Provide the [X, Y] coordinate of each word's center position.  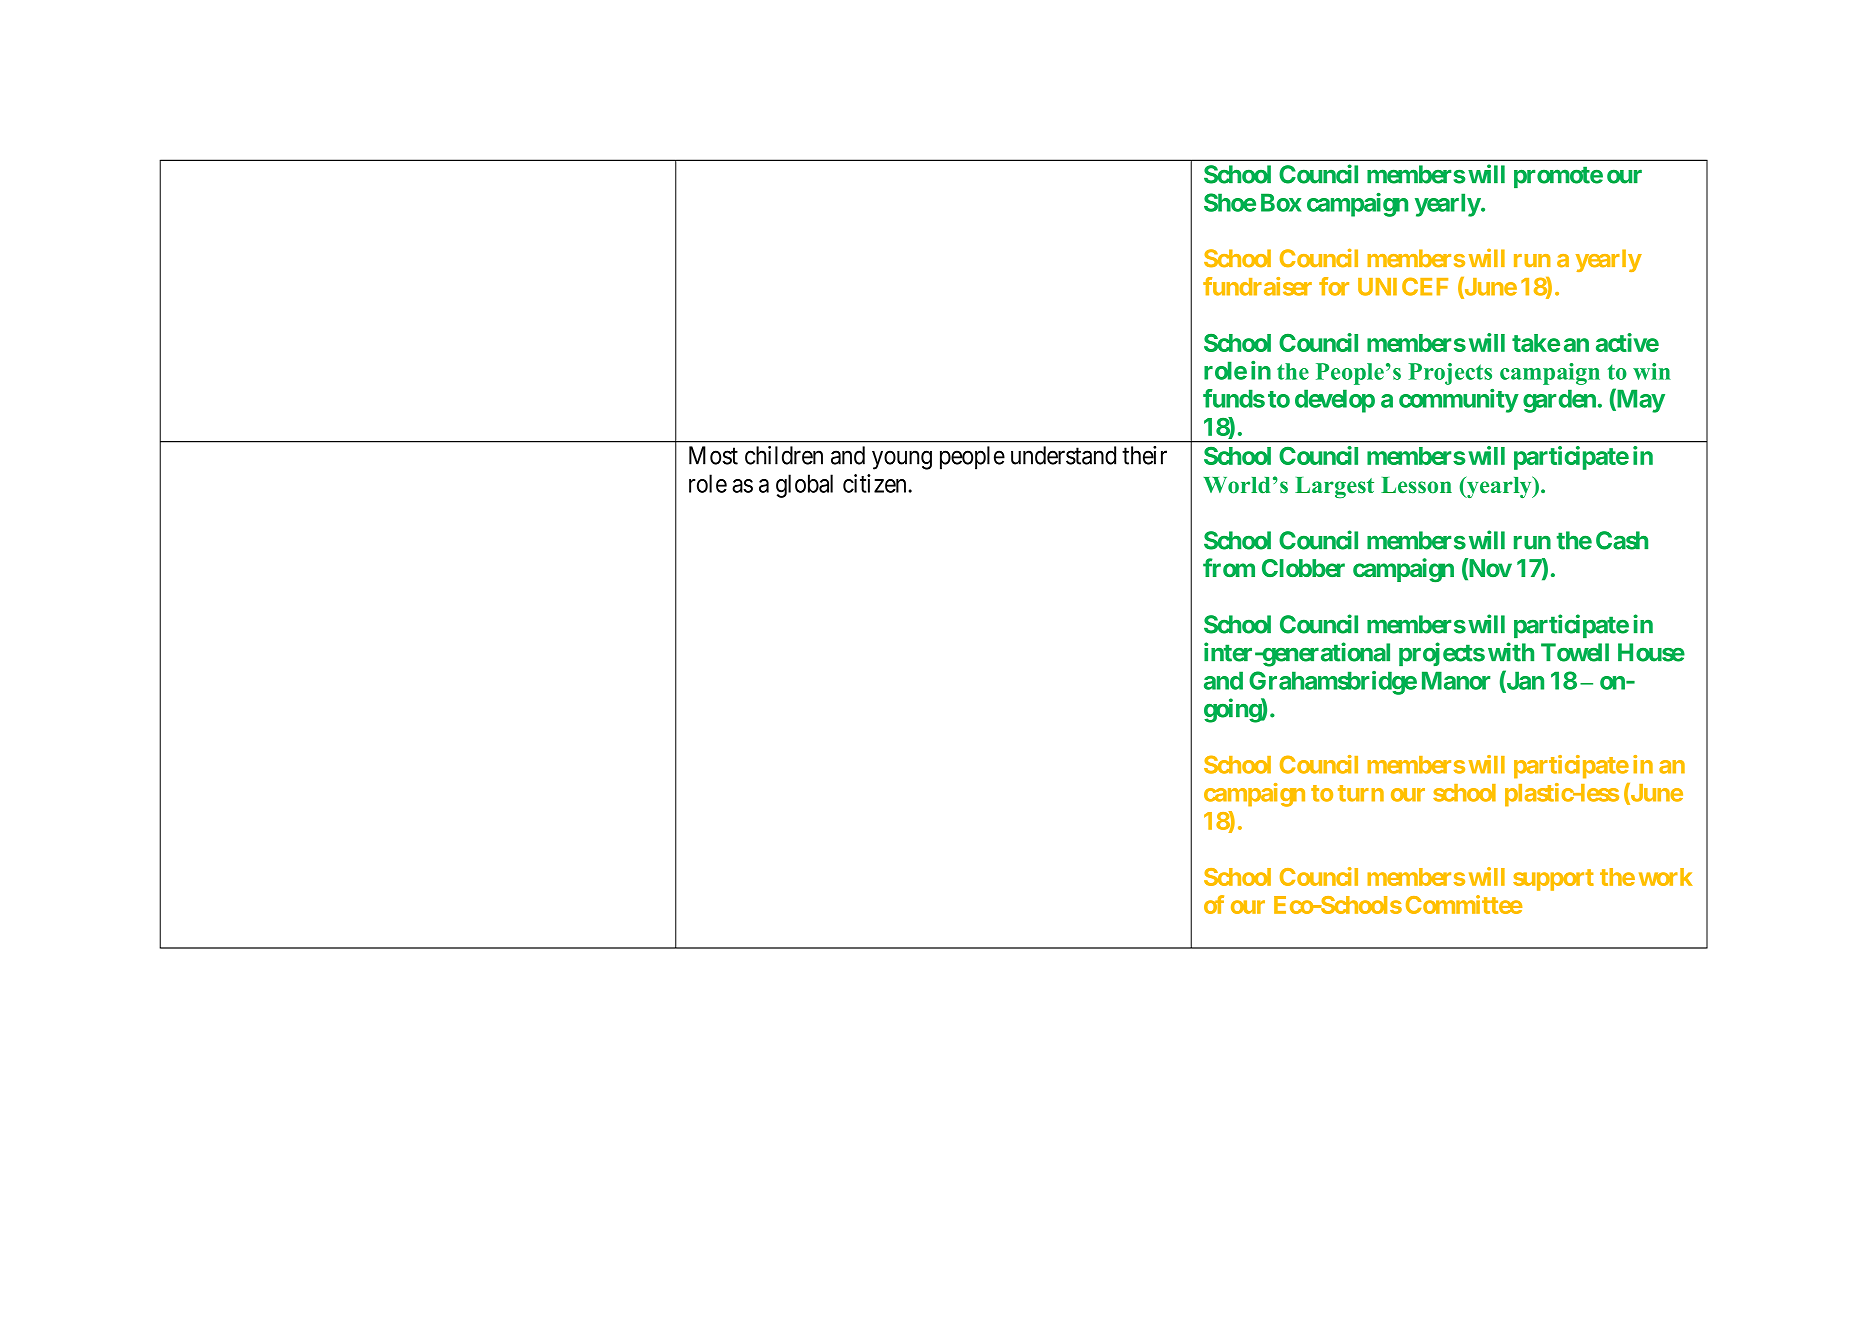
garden [1559, 401]
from [1229, 567]
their [1144, 455]
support [1553, 880]
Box [1281, 202]
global [804, 486]
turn [1361, 793]
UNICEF [1403, 286]
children [784, 455]
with [1511, 652]
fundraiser [1257, 286]
